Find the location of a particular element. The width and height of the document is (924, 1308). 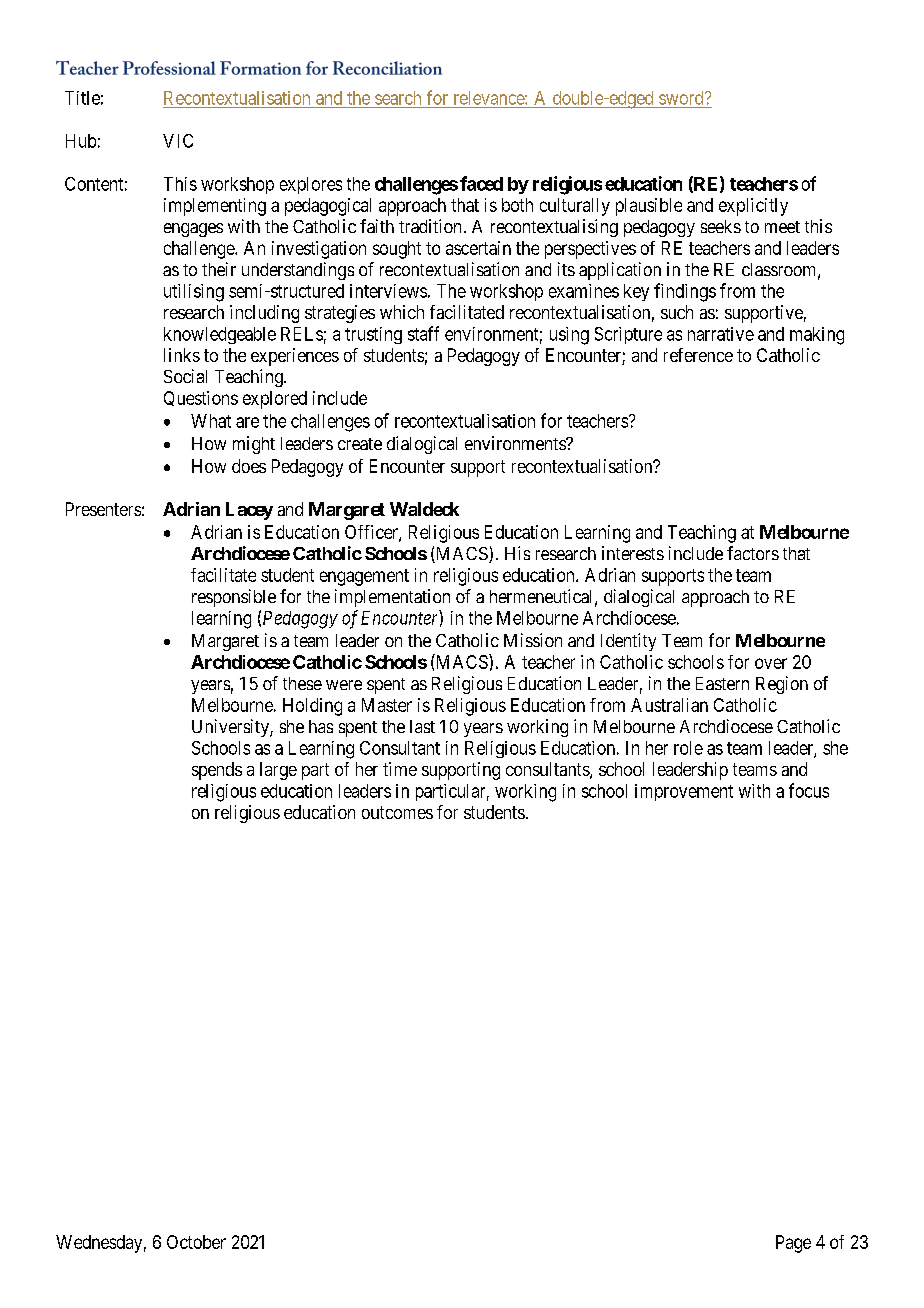

spends is located at coordinates (217, 771).
